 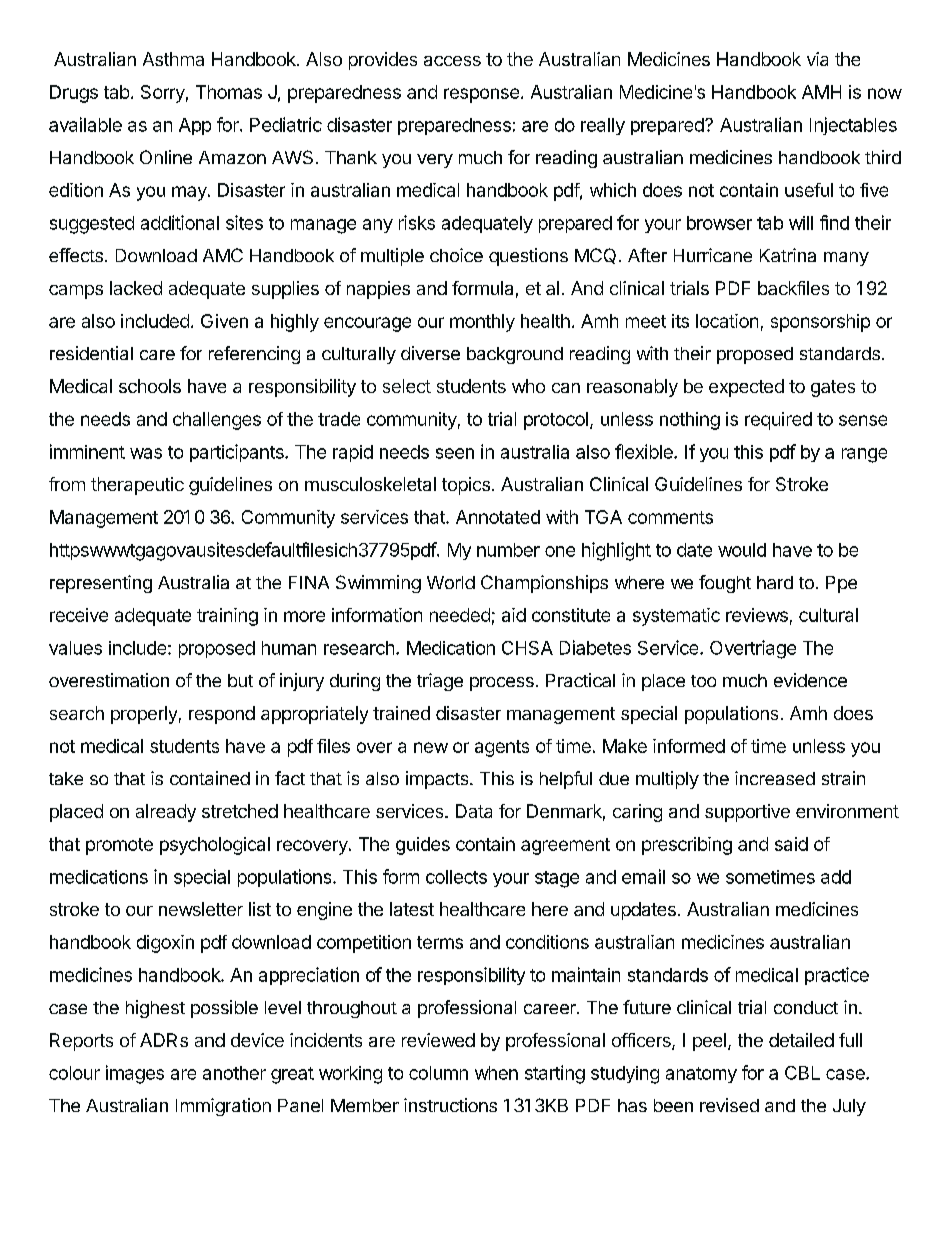 I want to click on representing, so click(x=101, y=584).
